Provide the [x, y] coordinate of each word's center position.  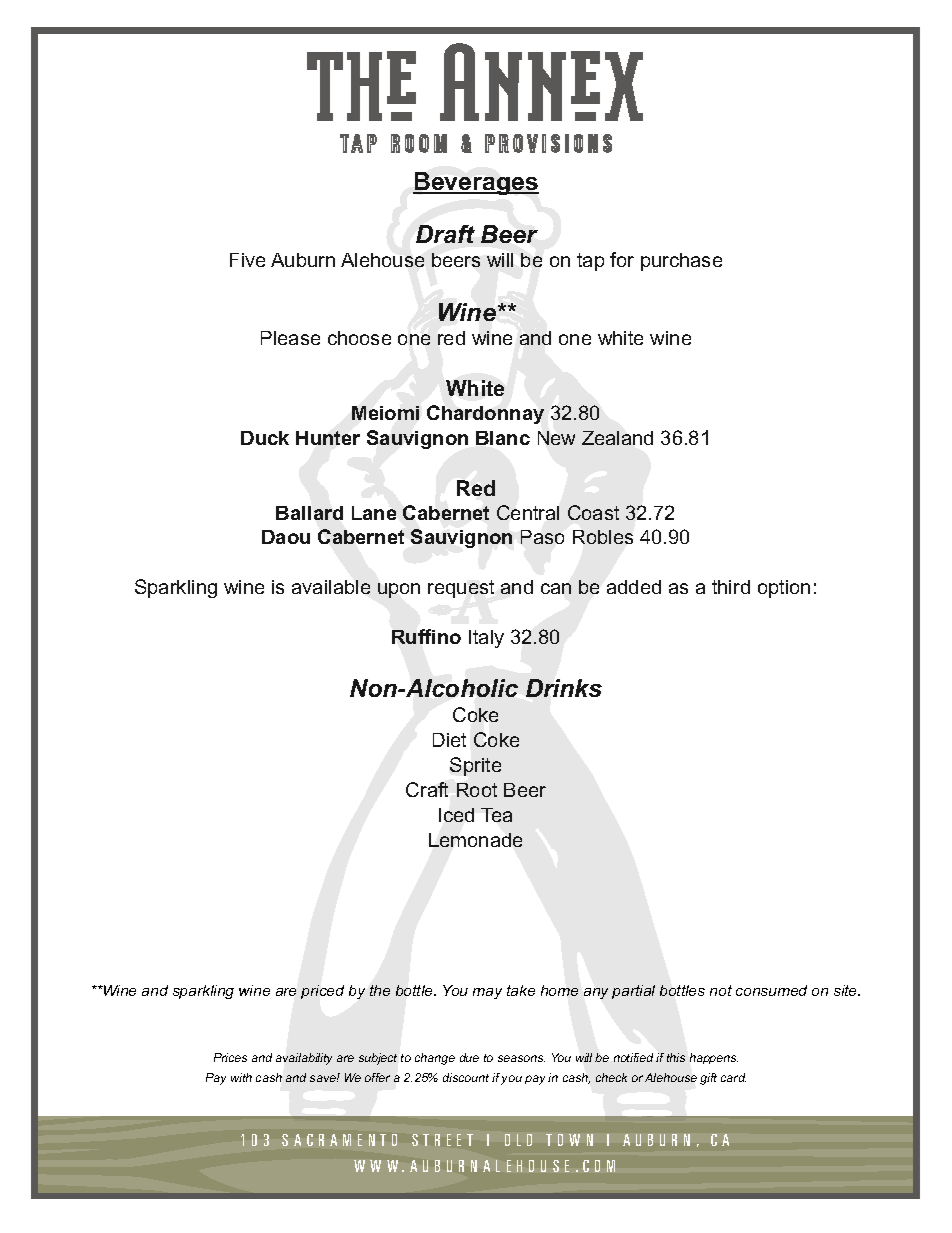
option [784, 589]
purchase [681, 262]
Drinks [564, 688]
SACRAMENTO [339, 1140]
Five [247, 260]
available [331, 587]
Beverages [476, 183]
